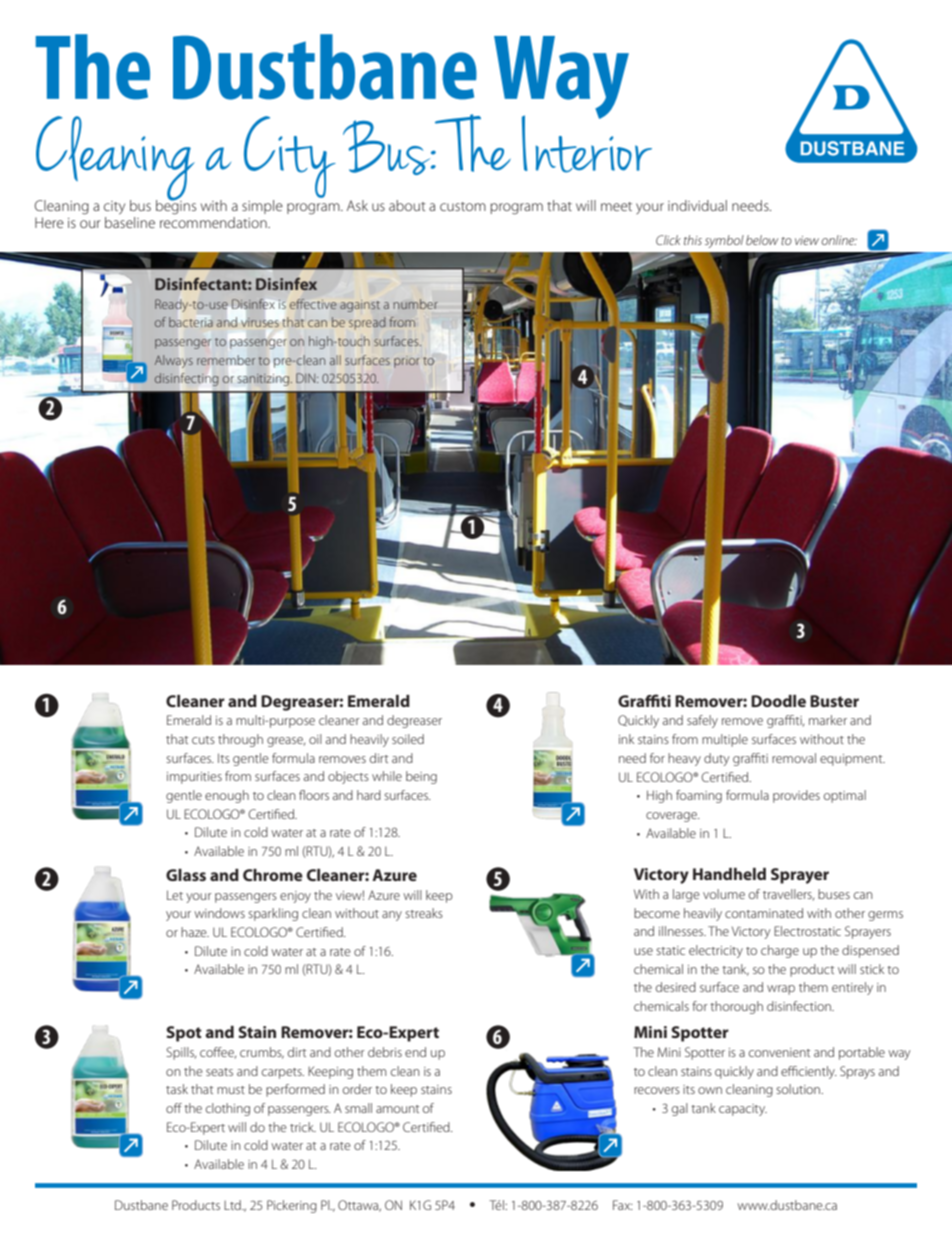  What do you see at coordinates (794, 758) in the page?
I see `removal` at bounding box center [794, 758].
